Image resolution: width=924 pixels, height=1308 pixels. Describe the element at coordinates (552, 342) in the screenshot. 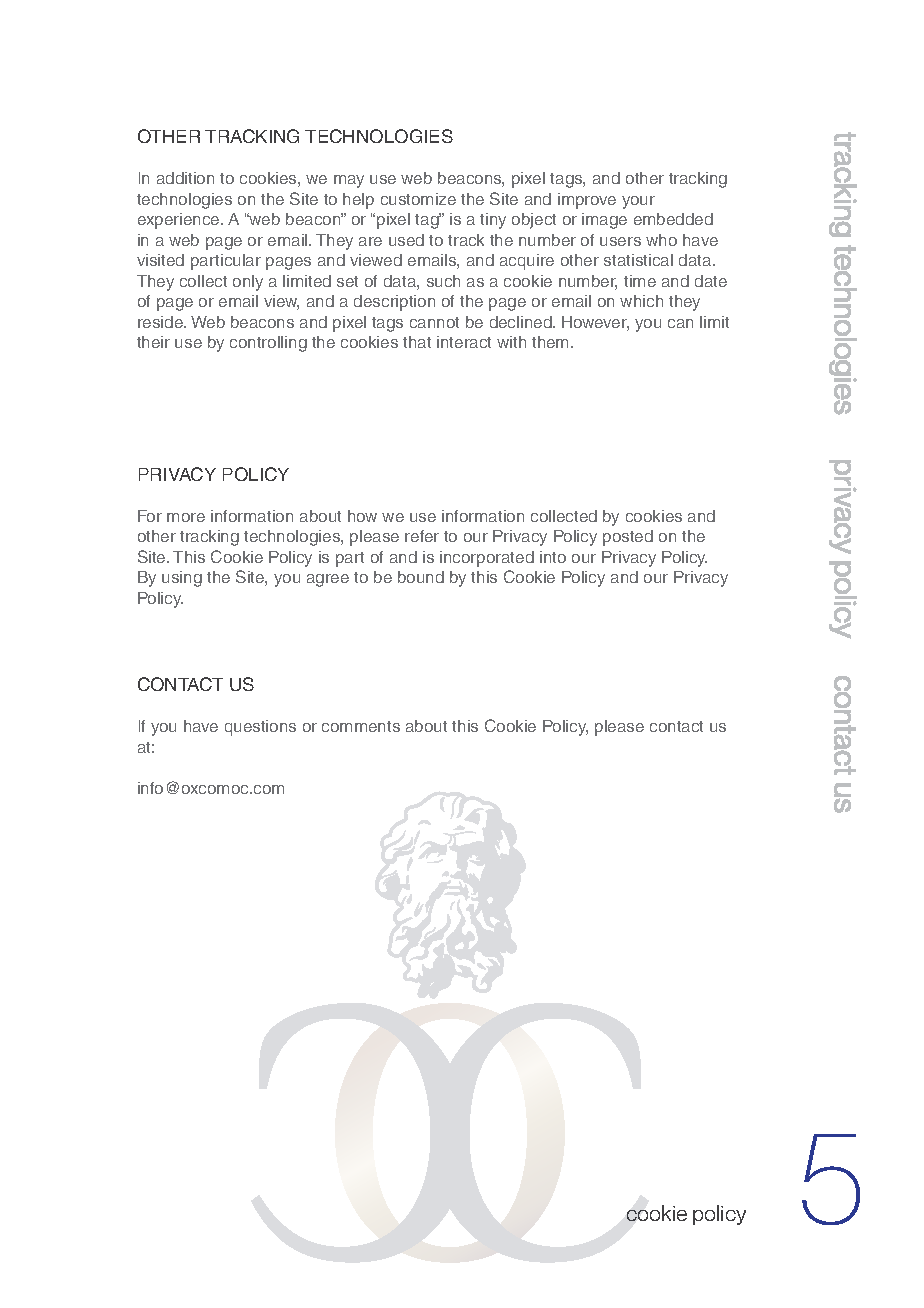

I see `them` at that location.
